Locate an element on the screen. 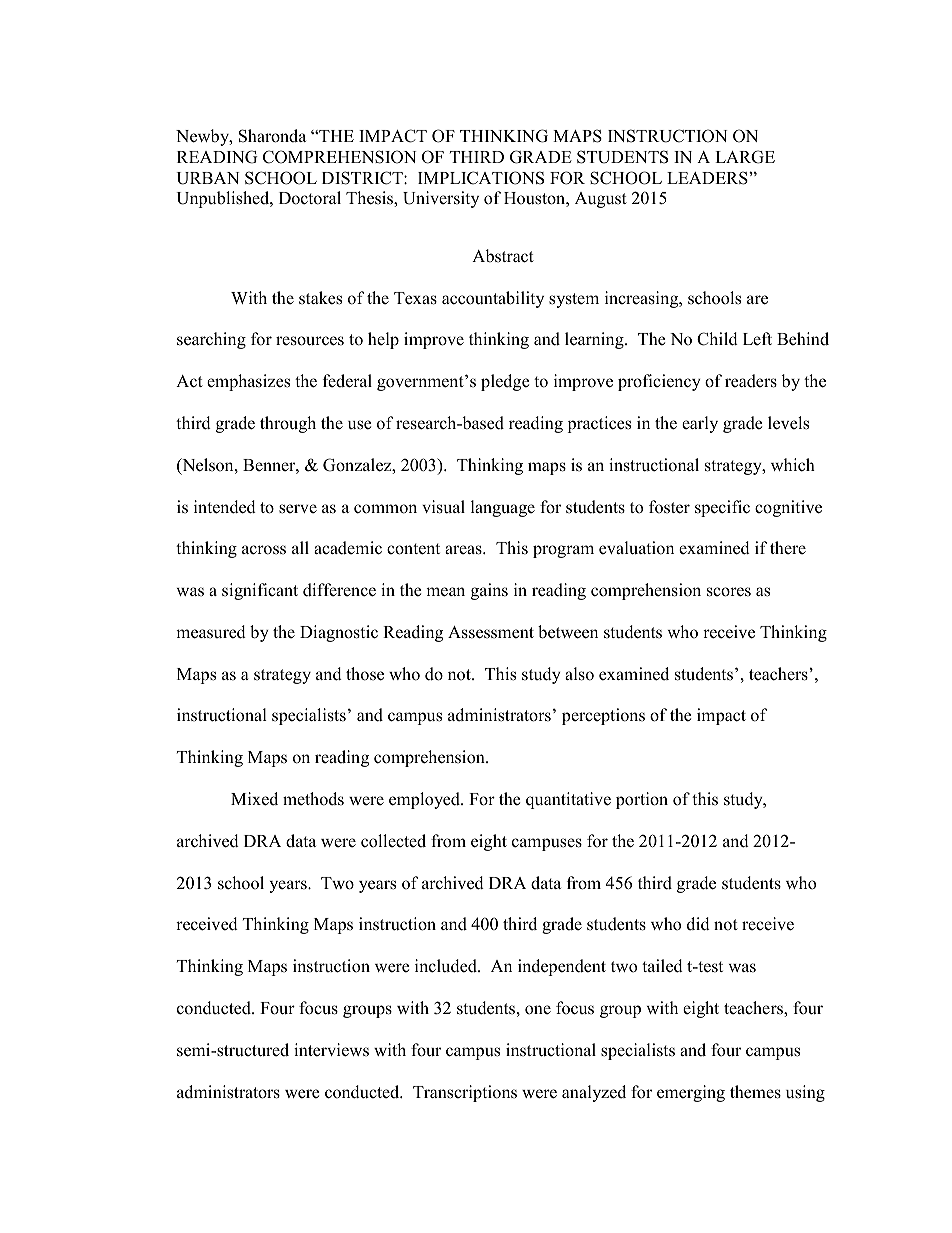  Transcriptions is located at coordinates (465, 1093).
